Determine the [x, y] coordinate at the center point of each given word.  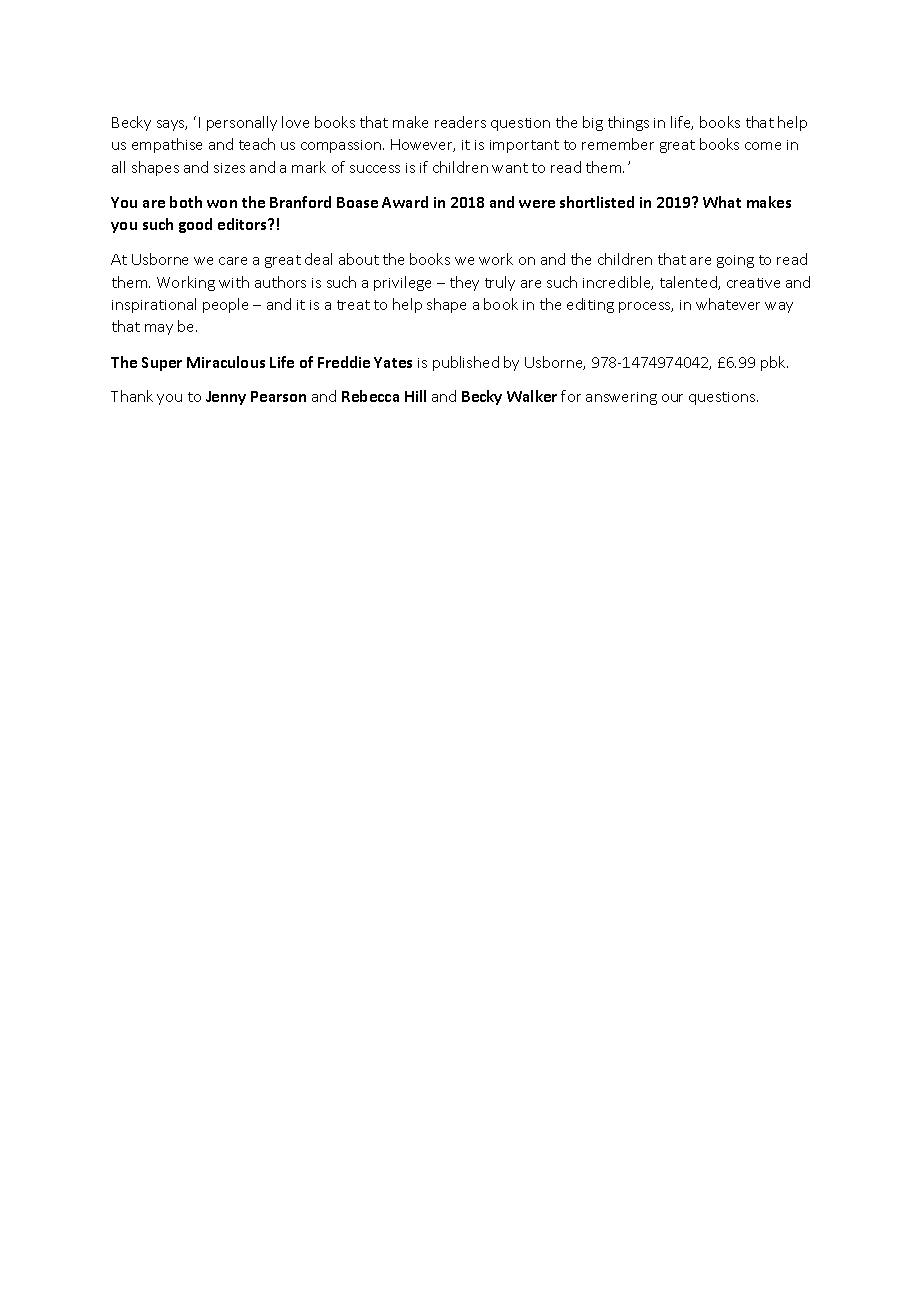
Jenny [226, 398]
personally [242, 123]
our [672, 398]
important [524, 146]
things [628, 123]
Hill [415, 396]
